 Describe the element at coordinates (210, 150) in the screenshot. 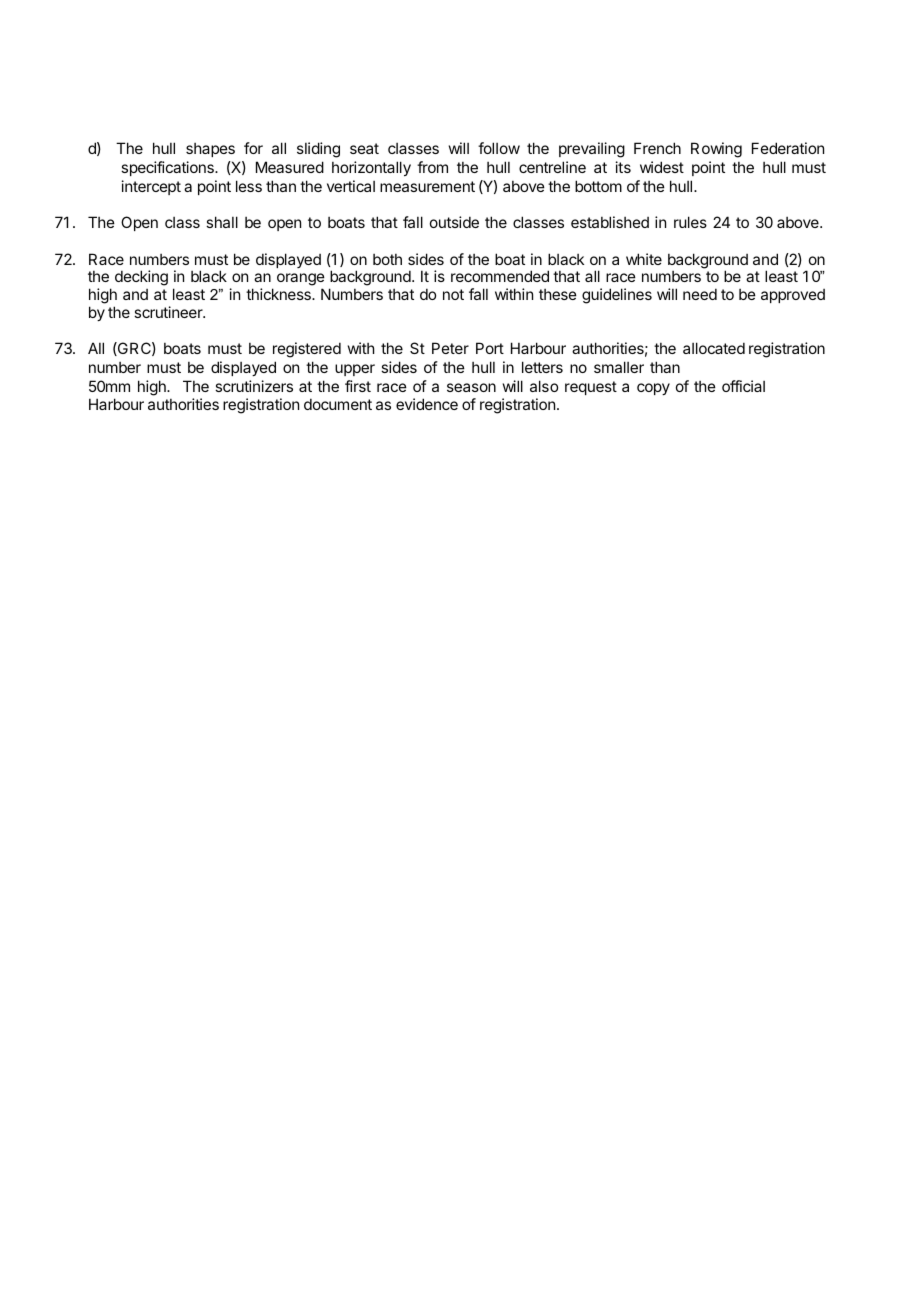

I see `shapes` at that location.
